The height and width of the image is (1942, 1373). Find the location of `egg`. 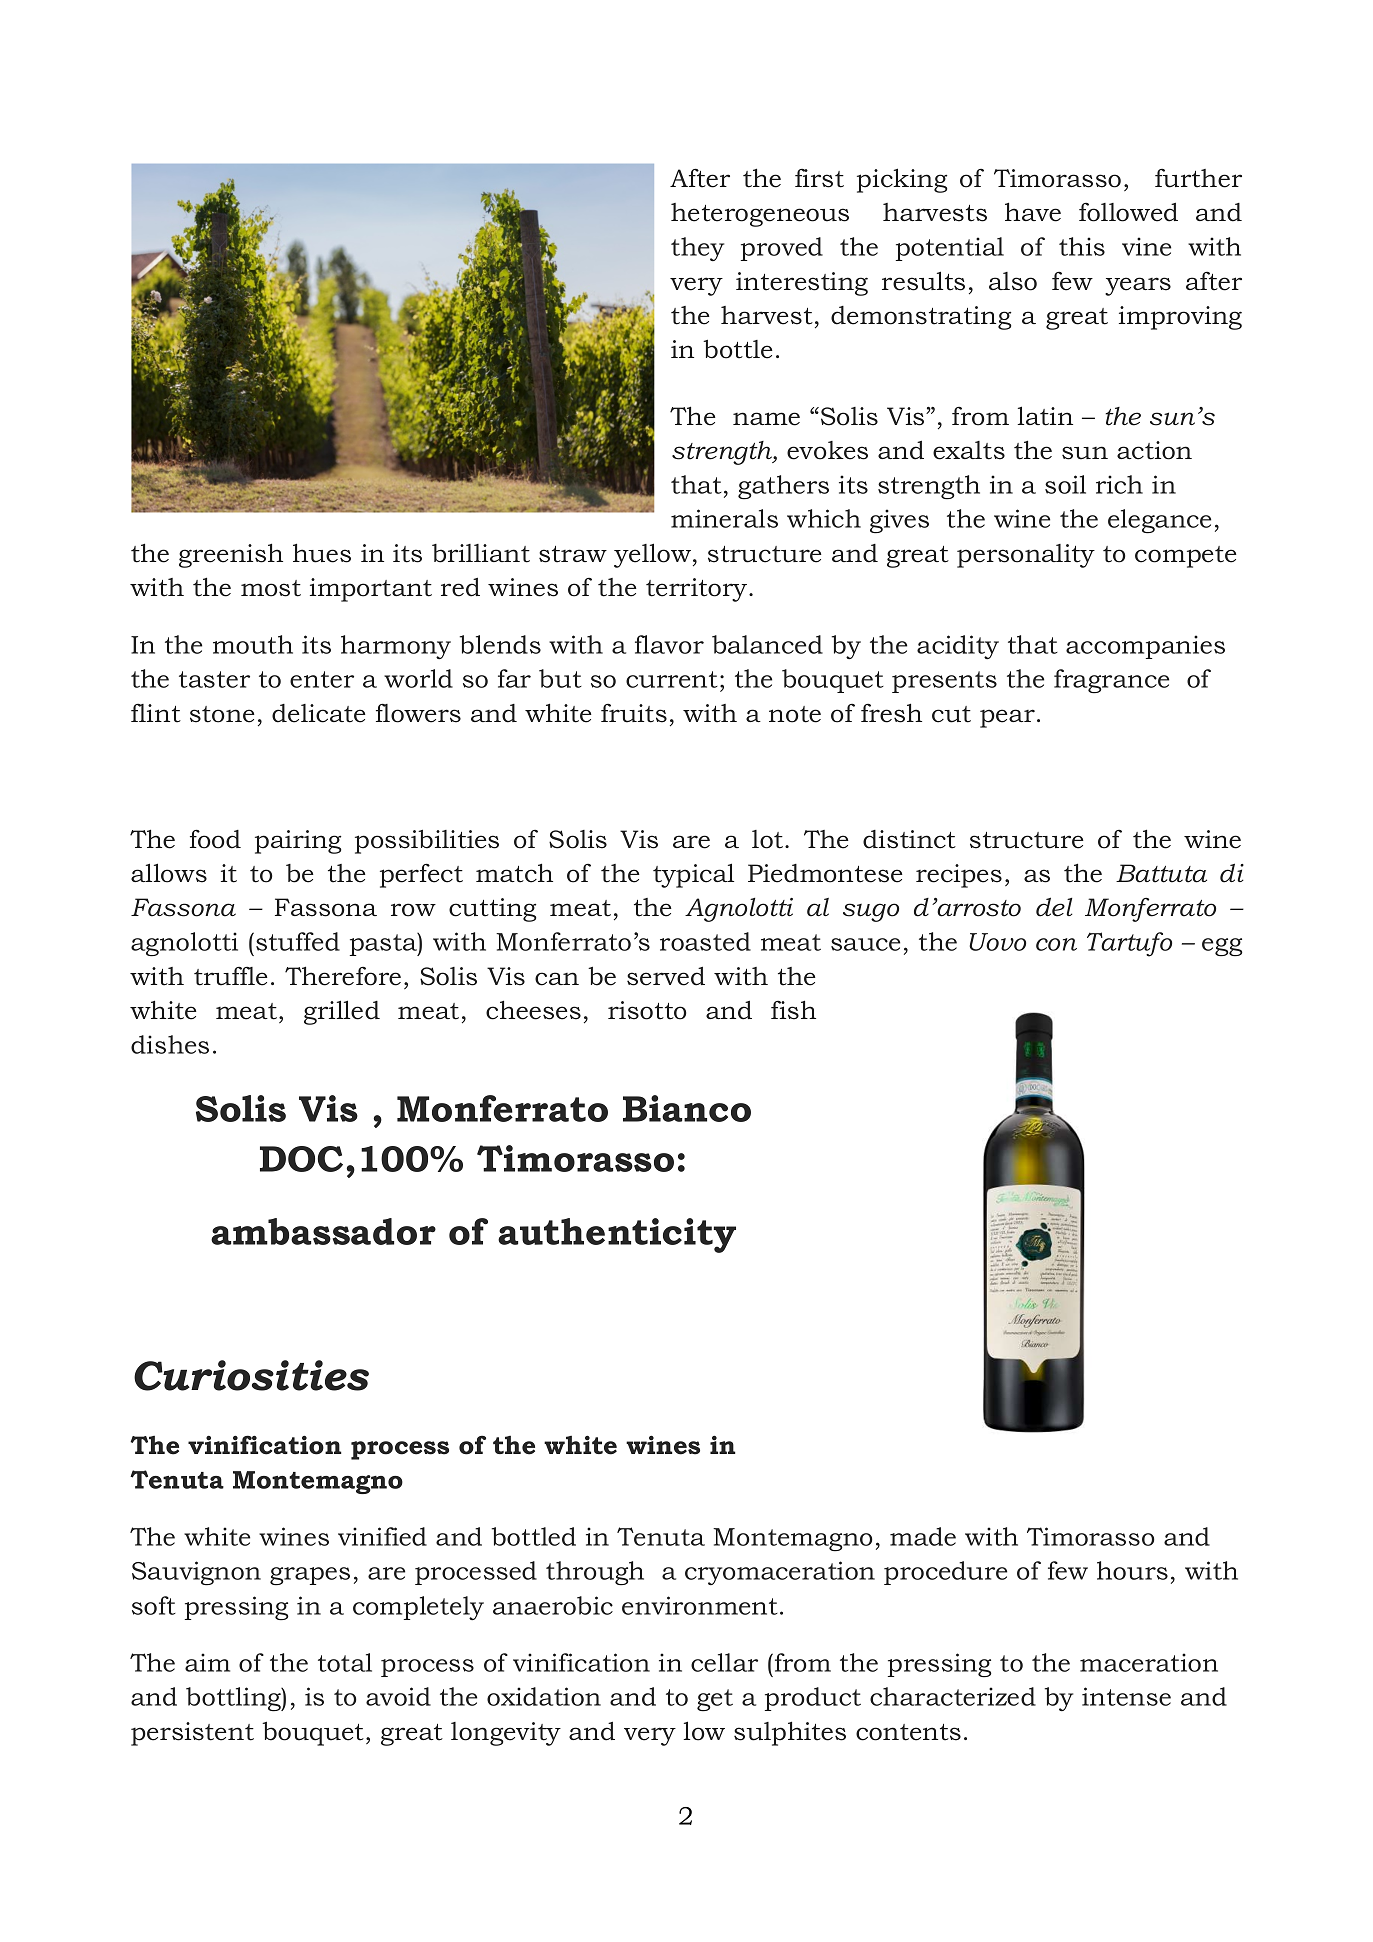

egg is located at coordinates (1222, 947).
